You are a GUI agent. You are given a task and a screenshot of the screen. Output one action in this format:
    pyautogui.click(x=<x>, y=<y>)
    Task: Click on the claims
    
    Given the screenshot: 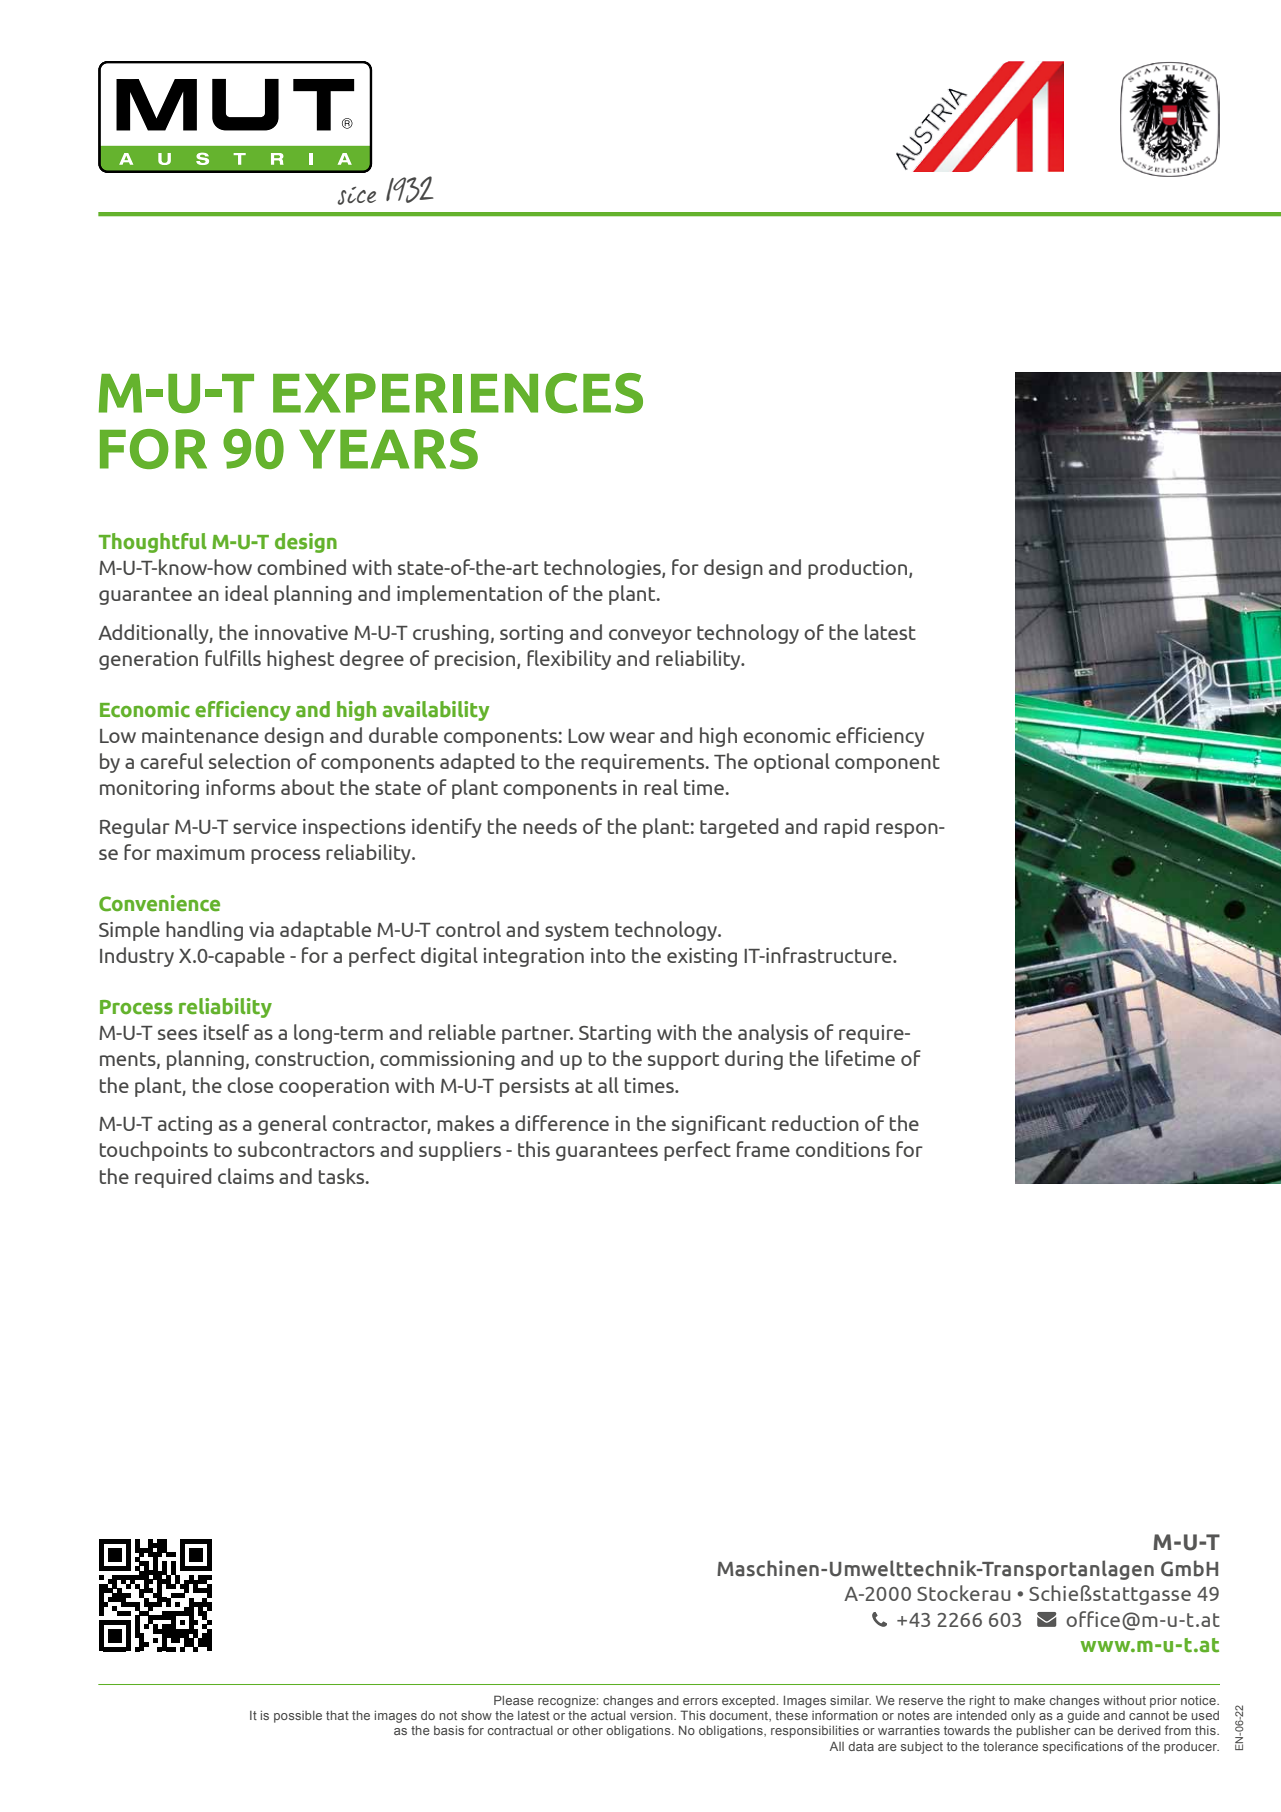 What is the action you would take?
    pyautogui.click(x=246, y=1176)
